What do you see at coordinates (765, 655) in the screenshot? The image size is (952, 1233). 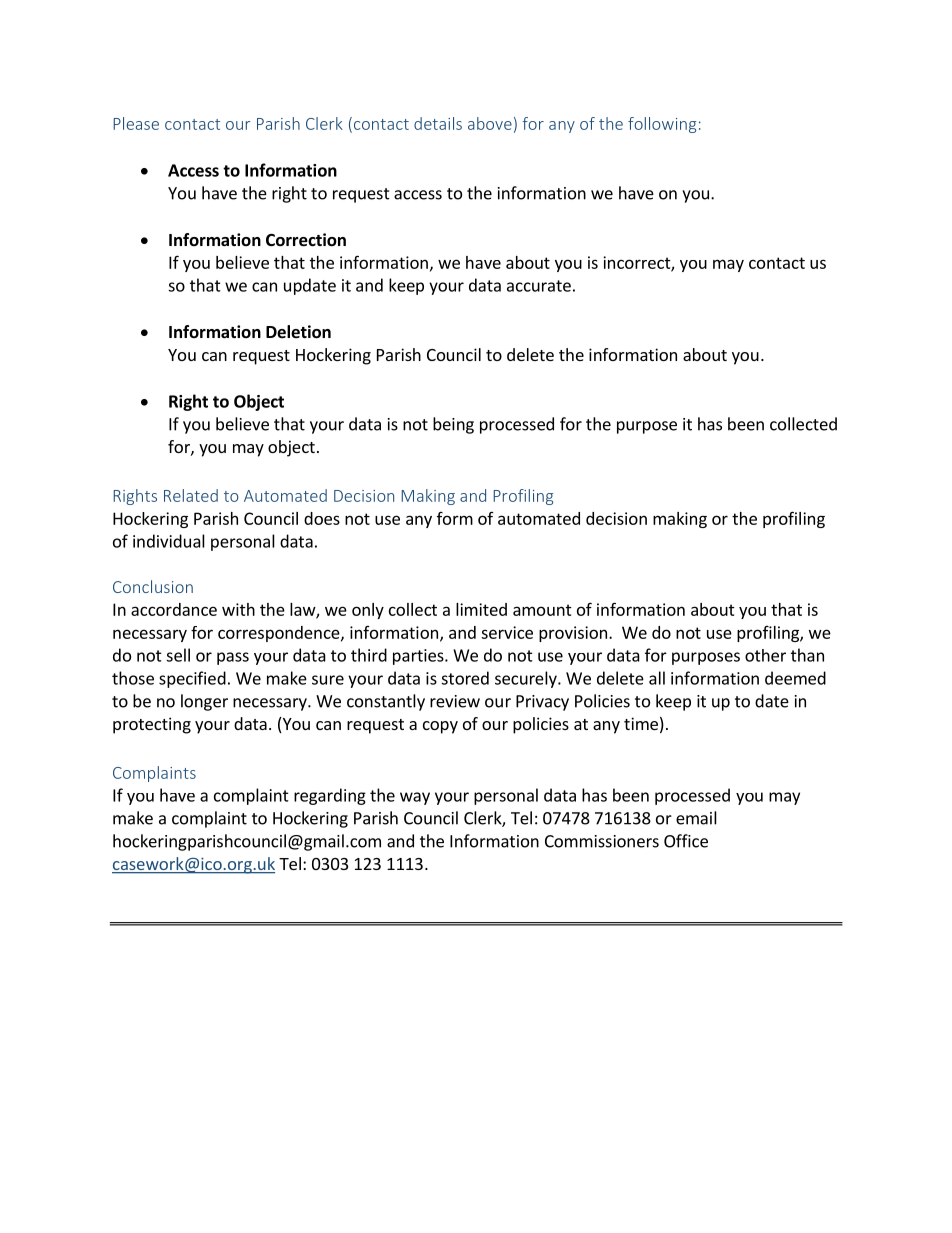 I see `other` at bounding box center [765, 655].
